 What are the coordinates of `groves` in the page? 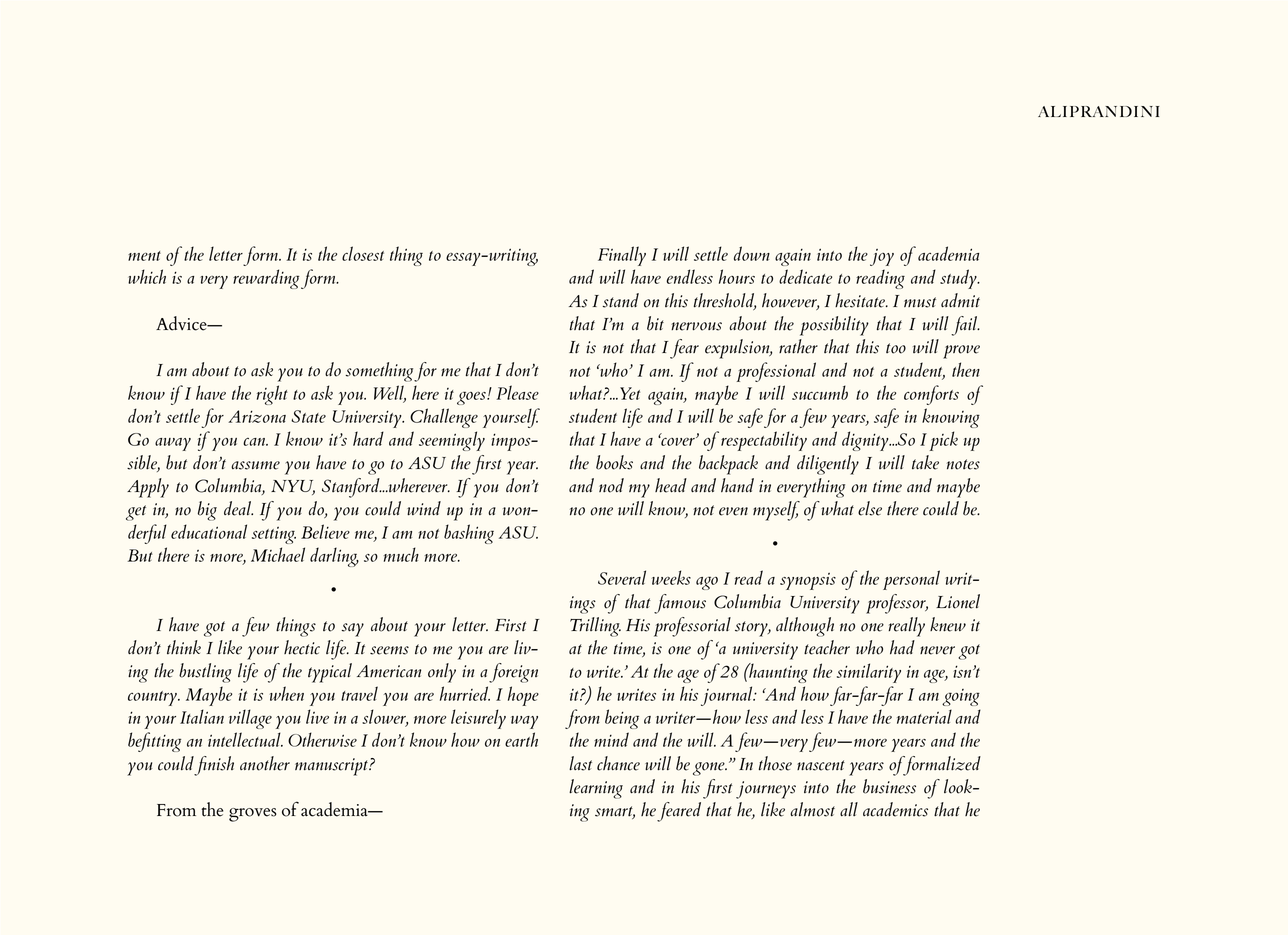 It's located at (253, 815).
